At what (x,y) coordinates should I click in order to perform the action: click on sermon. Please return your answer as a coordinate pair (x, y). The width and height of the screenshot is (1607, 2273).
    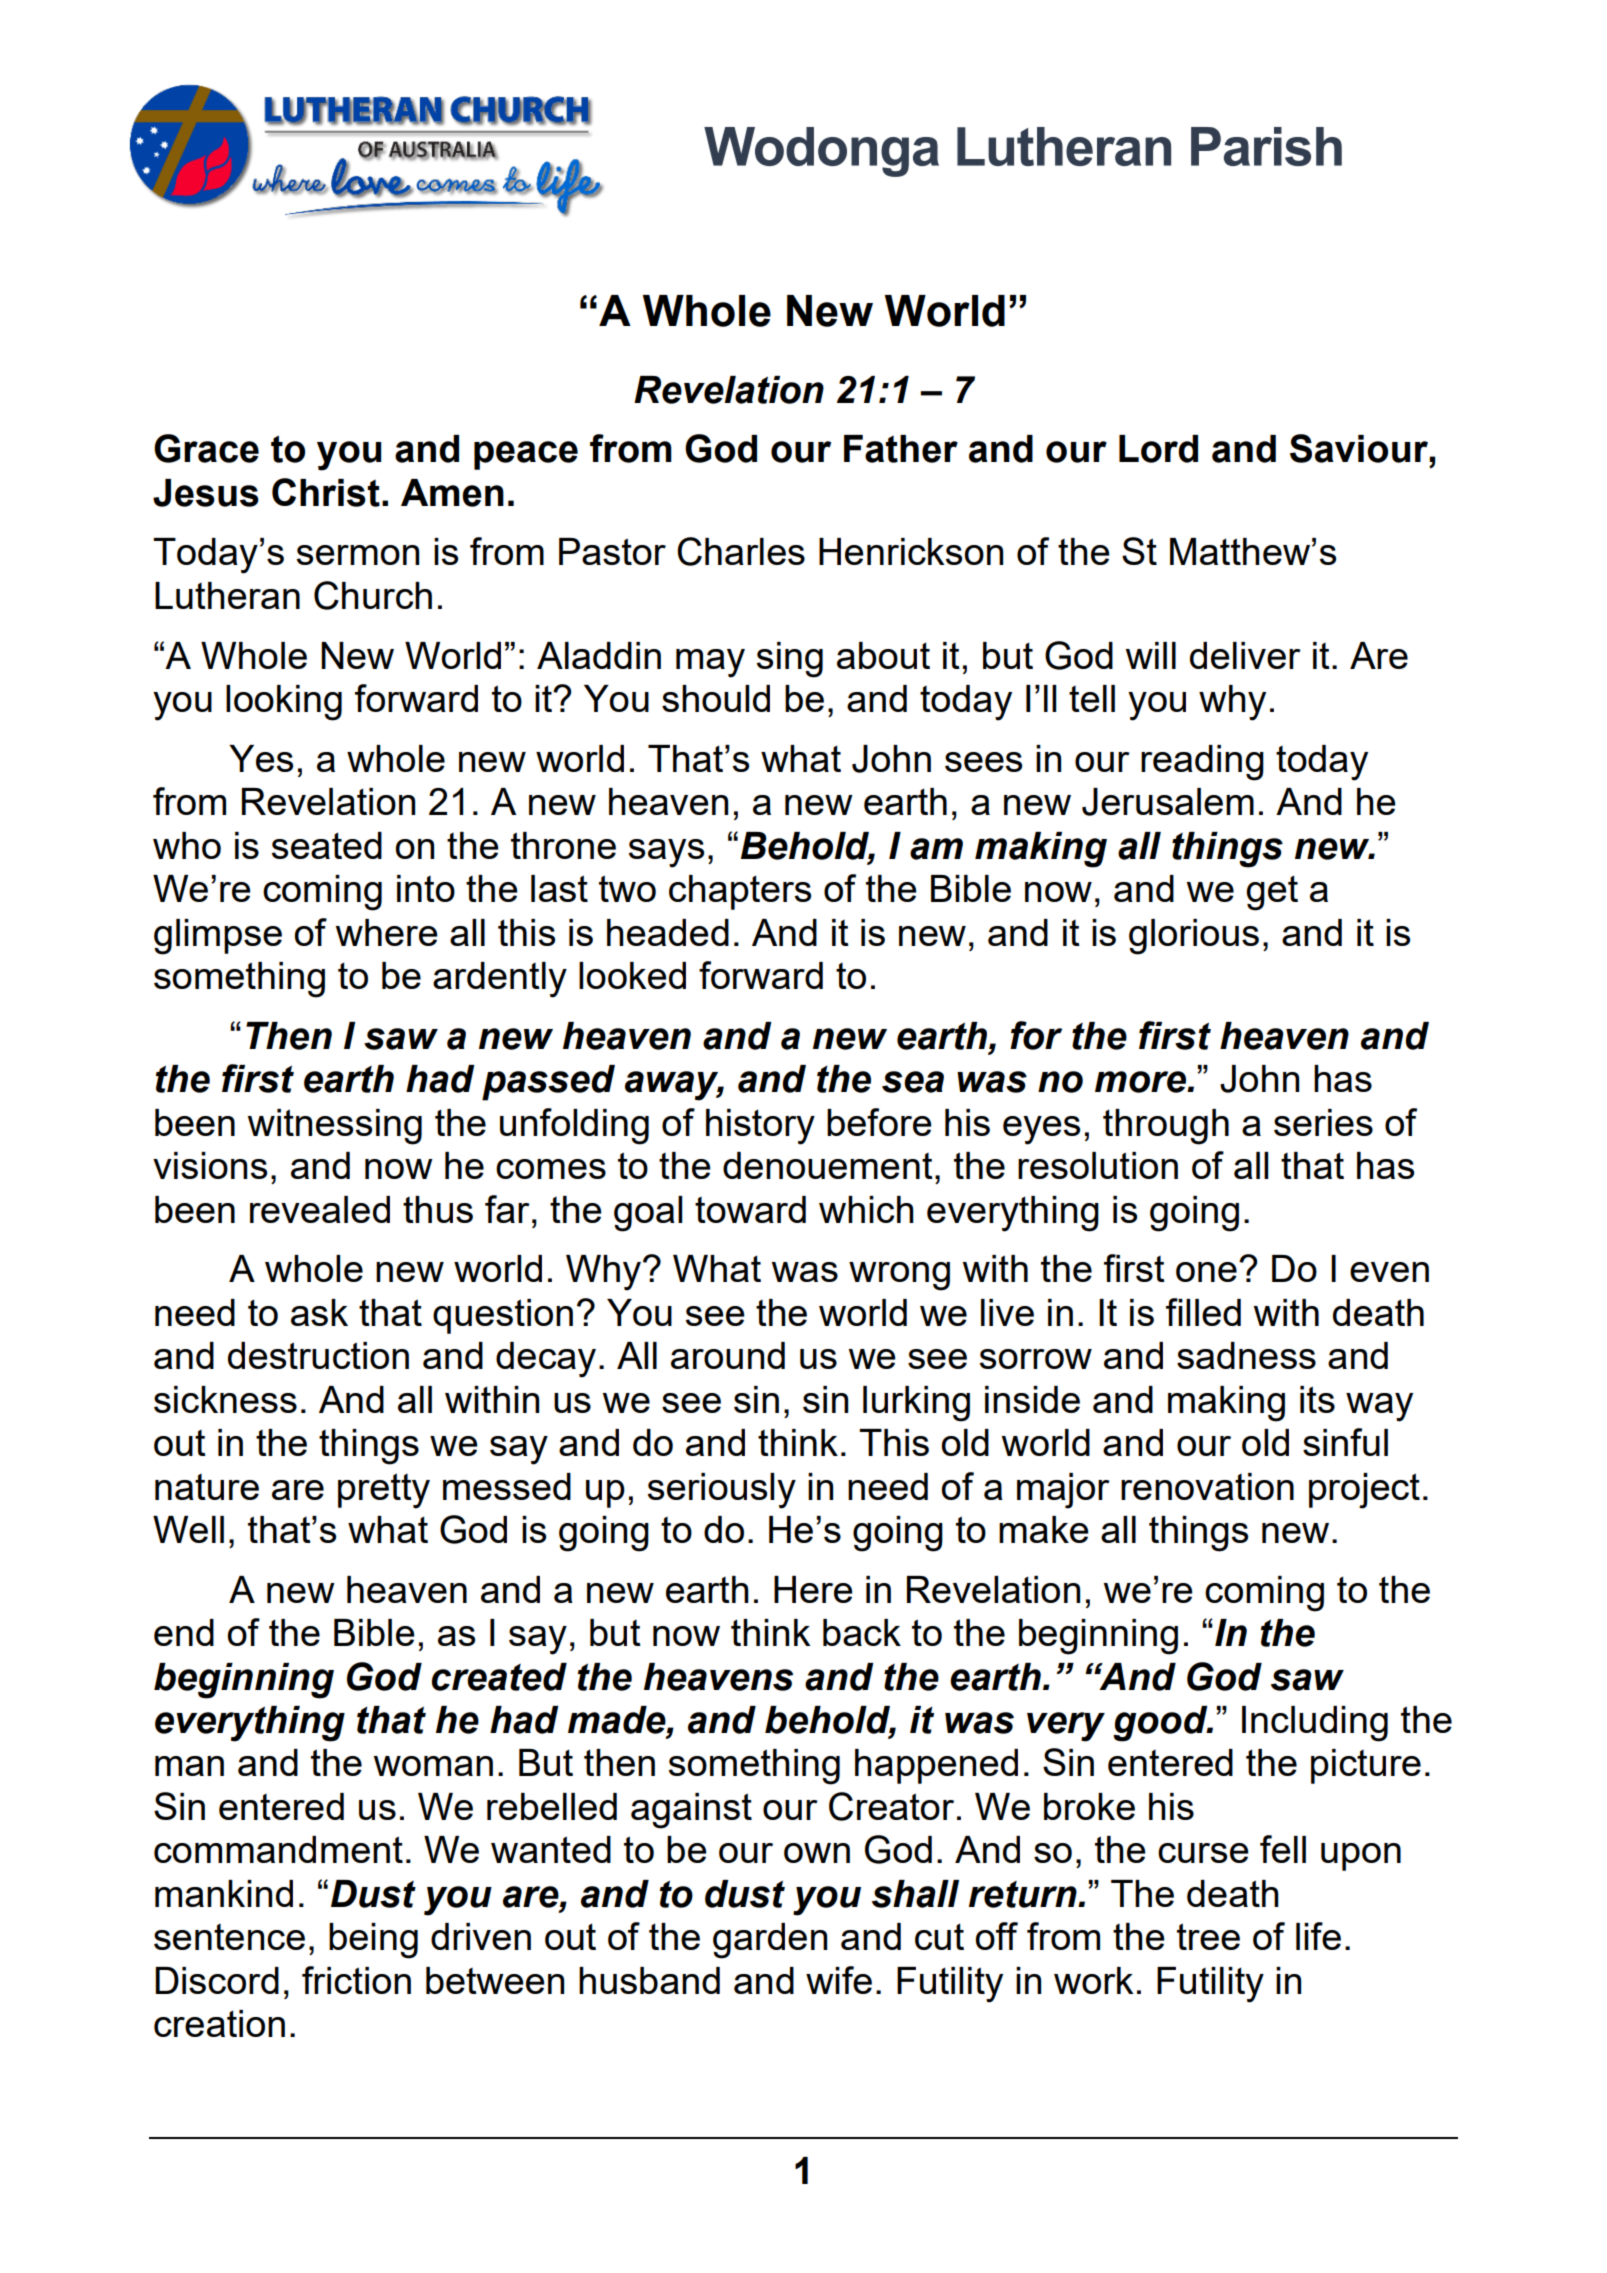
    Looking at the image, I should click on (358, 555).
